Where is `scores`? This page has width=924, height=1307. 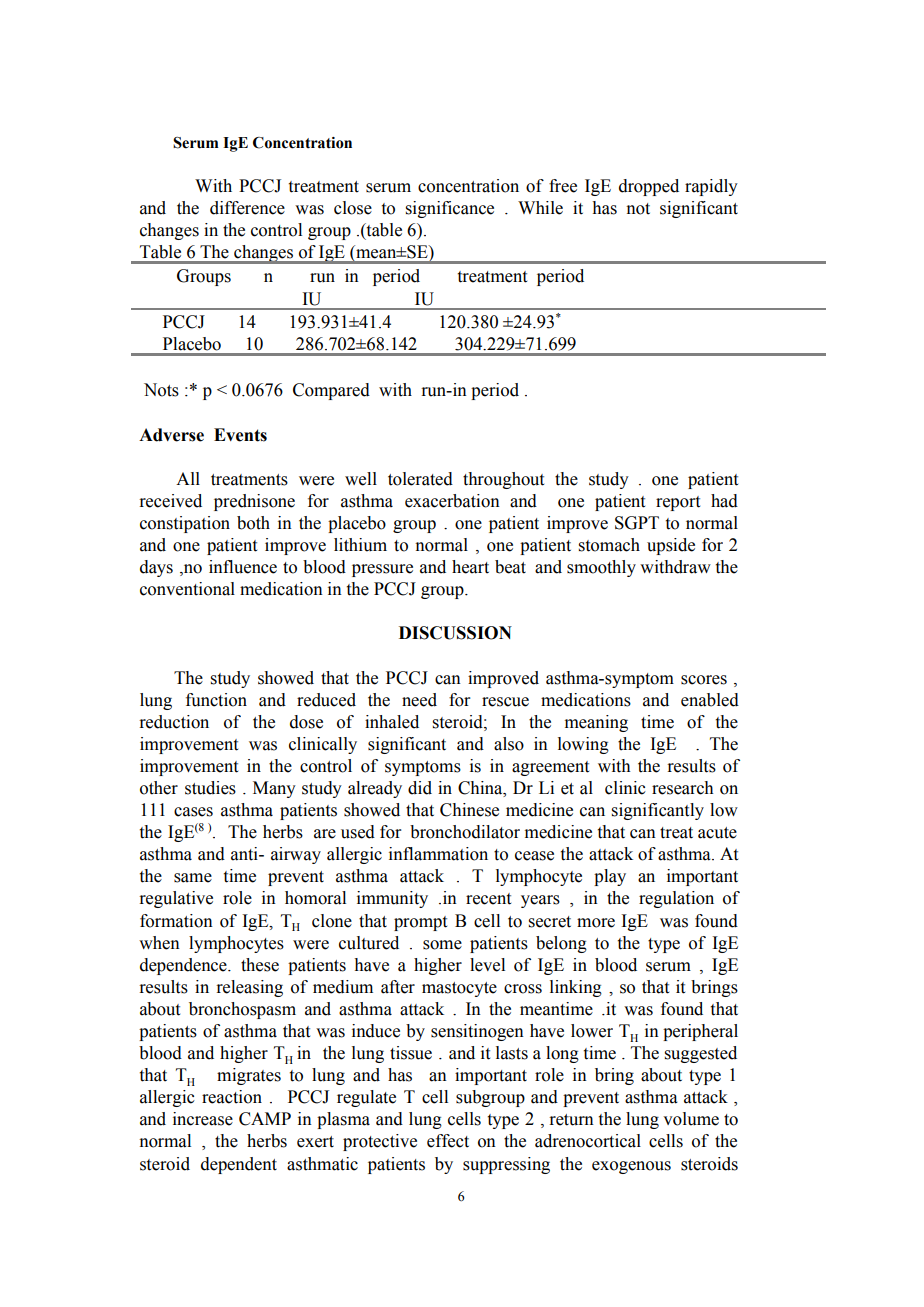 scores is located at coordinates (704, 680).
